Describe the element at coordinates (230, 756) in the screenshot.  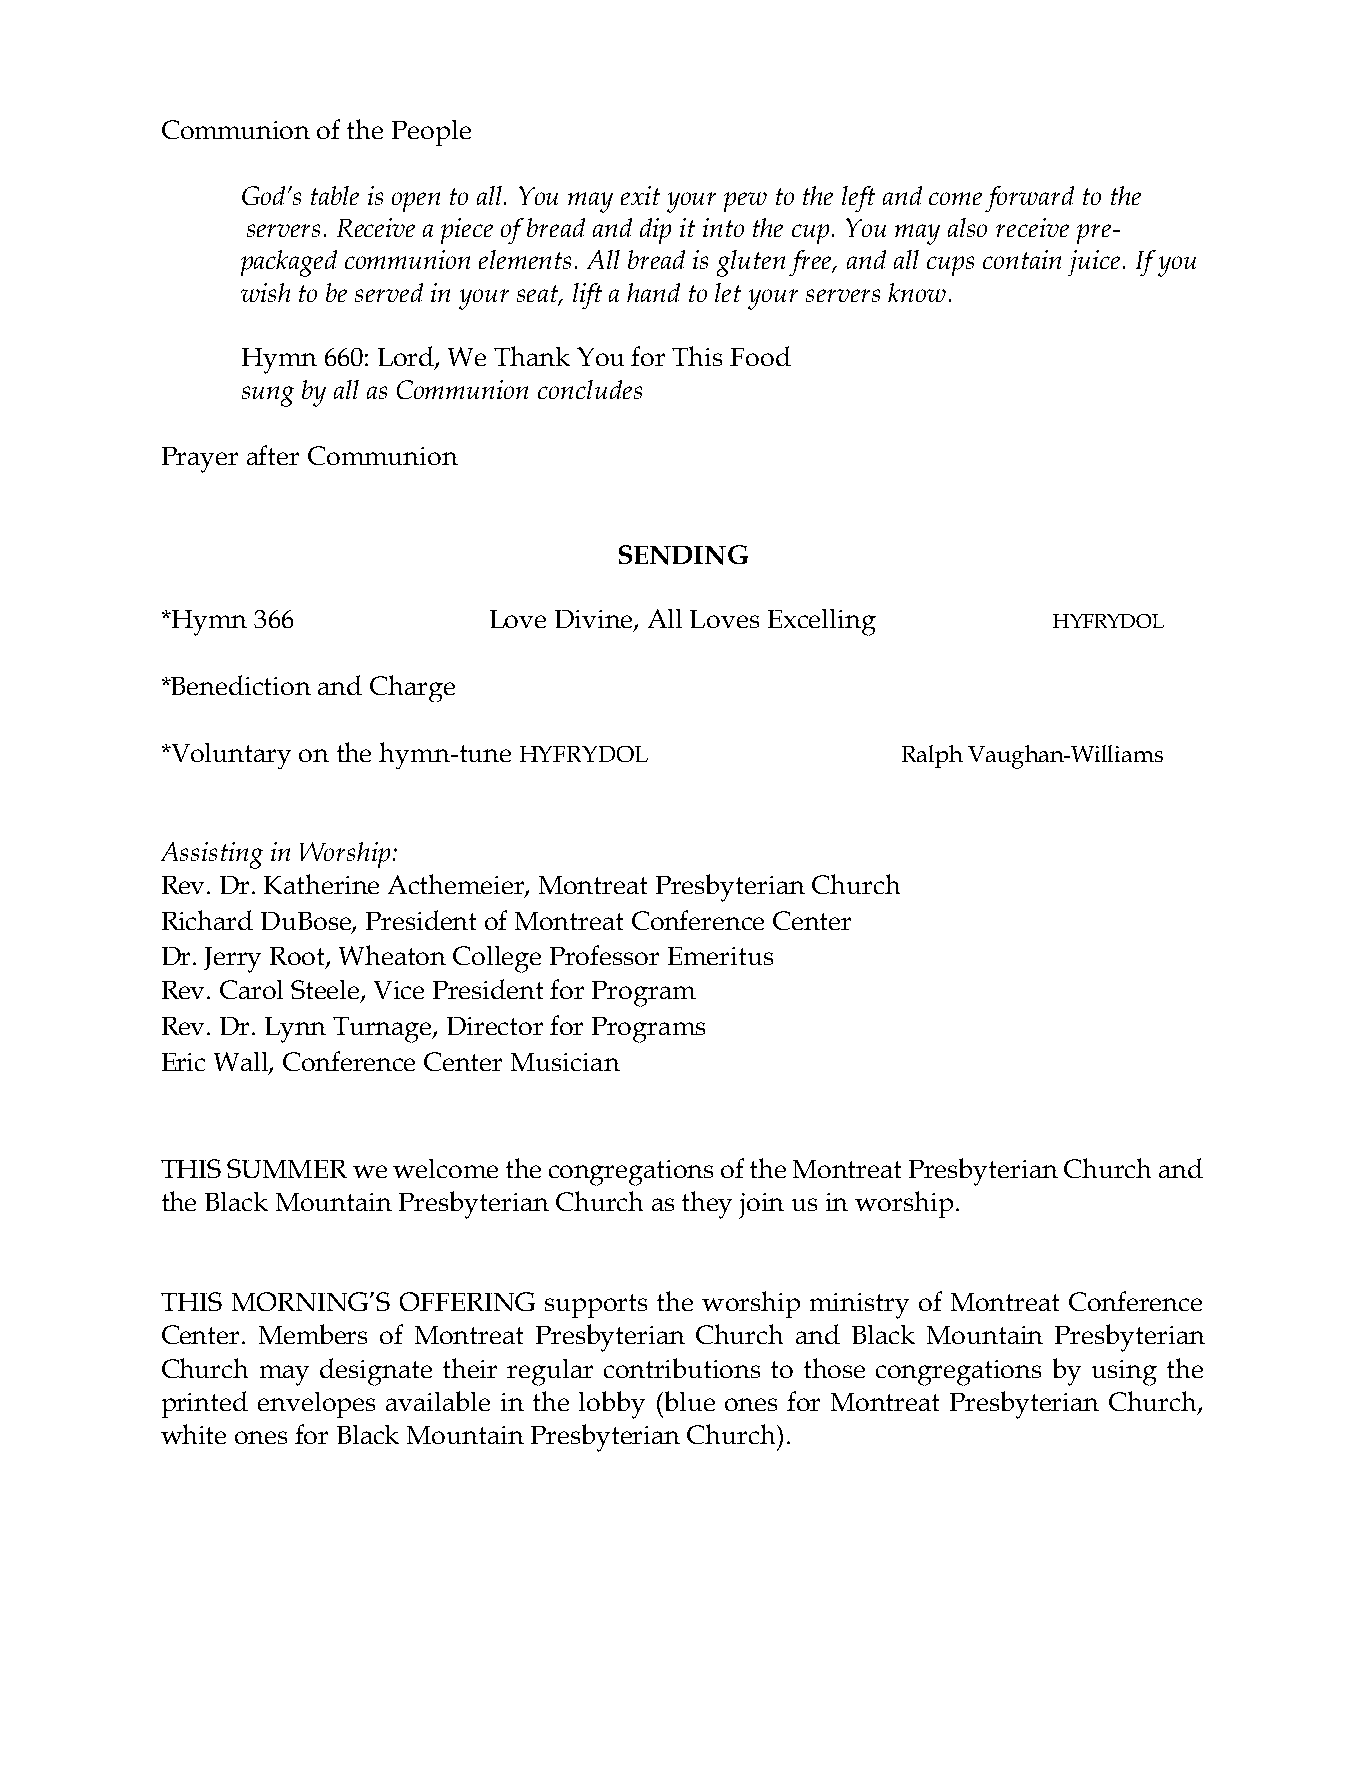
I see `Voluntary` at that location.
